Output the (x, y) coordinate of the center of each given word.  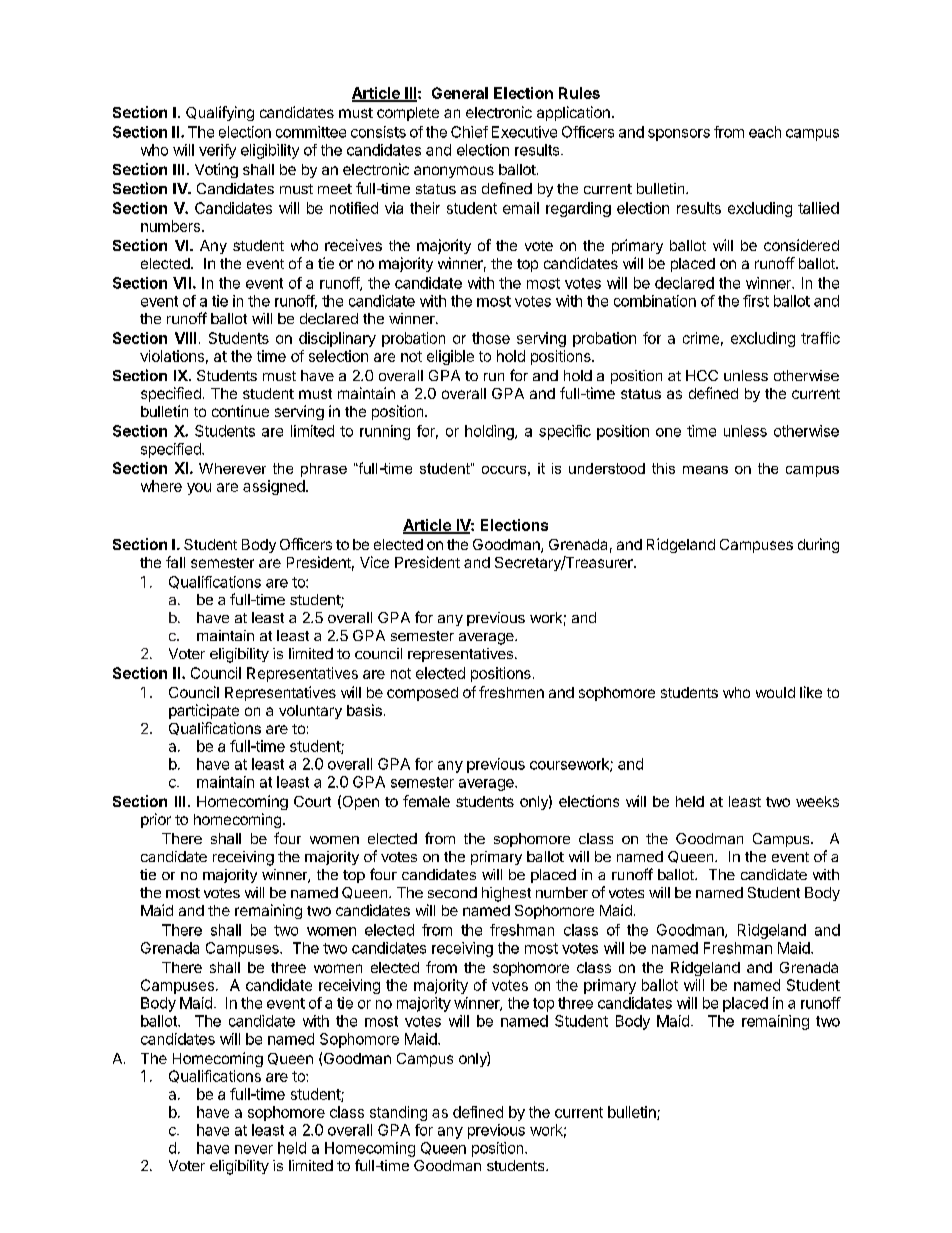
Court (312, 801)
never (254, 1149)
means (705, 470)
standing (398, 1113)
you (199, 489)
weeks (817, 801)
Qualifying (220, 113)
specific (565, 432)
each (765, 132)
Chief (469, 132)
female (426, 801)
